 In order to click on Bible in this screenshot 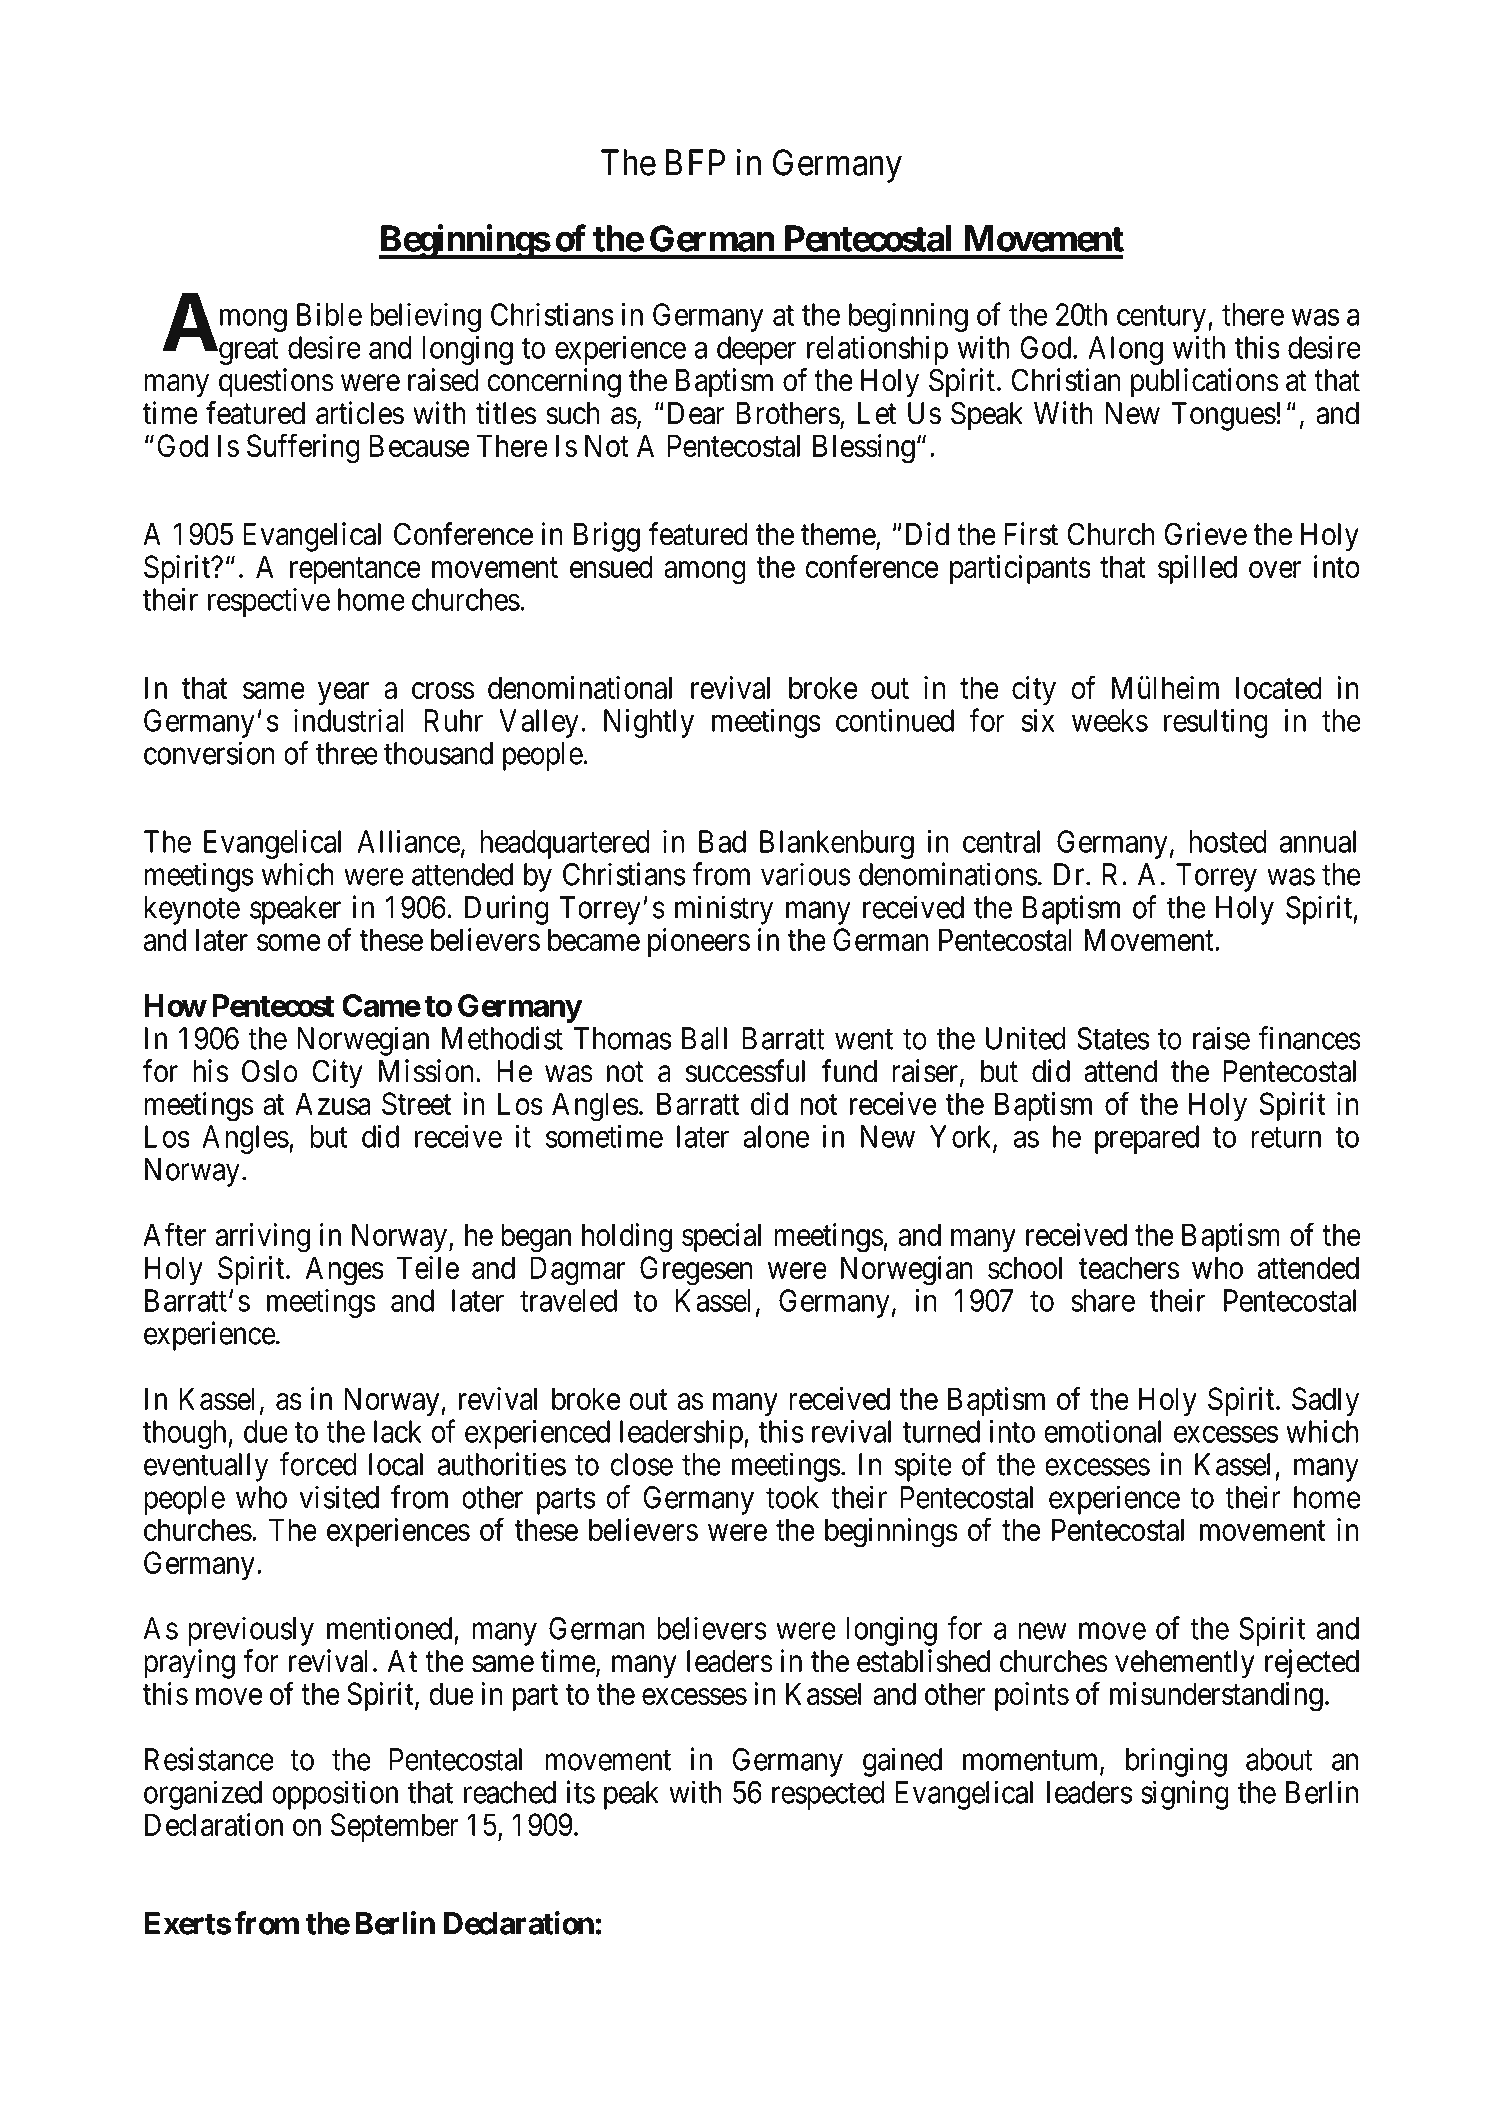, I will do `click(329, 314)`.
